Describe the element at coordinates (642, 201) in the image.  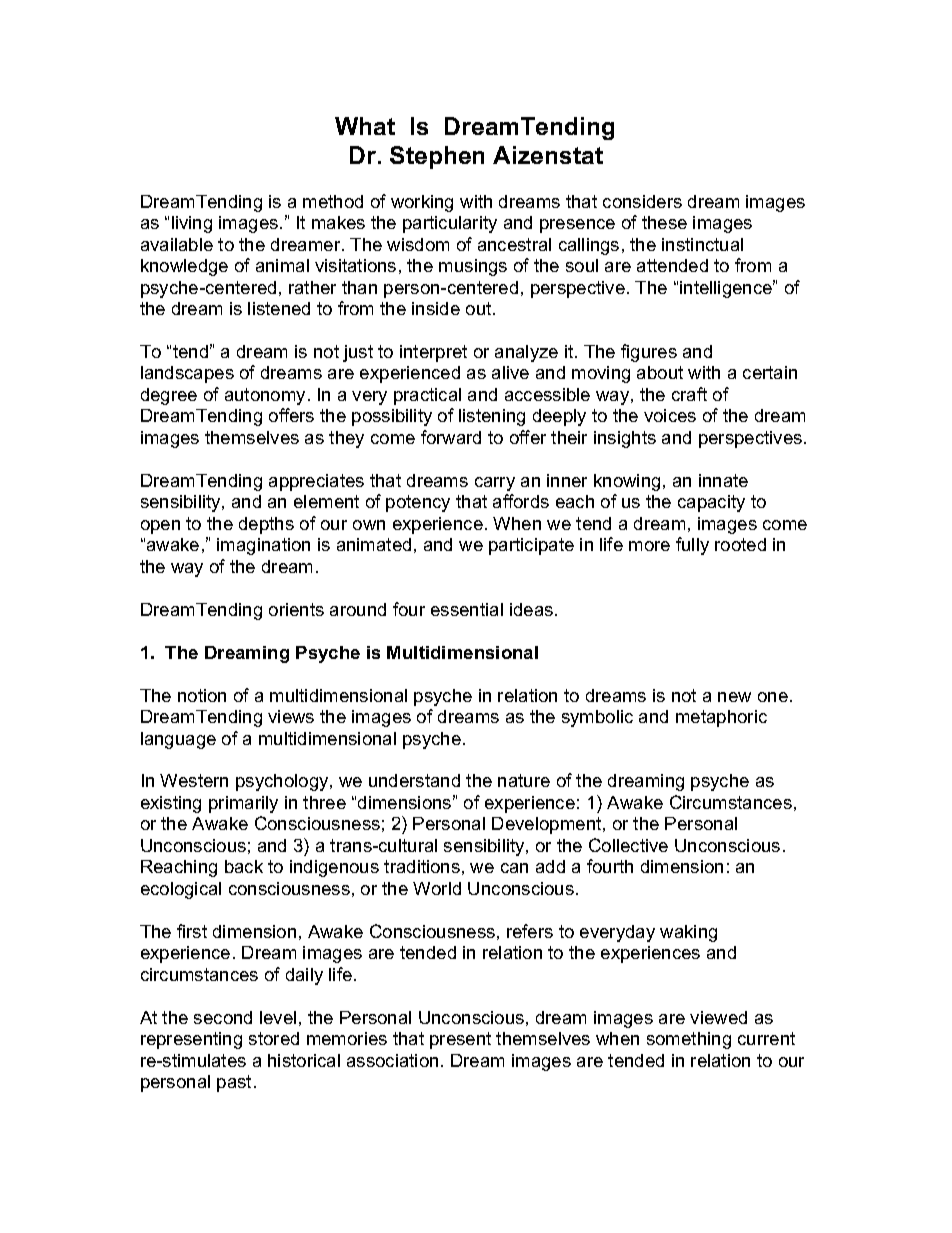
I see `considers` at that location.
